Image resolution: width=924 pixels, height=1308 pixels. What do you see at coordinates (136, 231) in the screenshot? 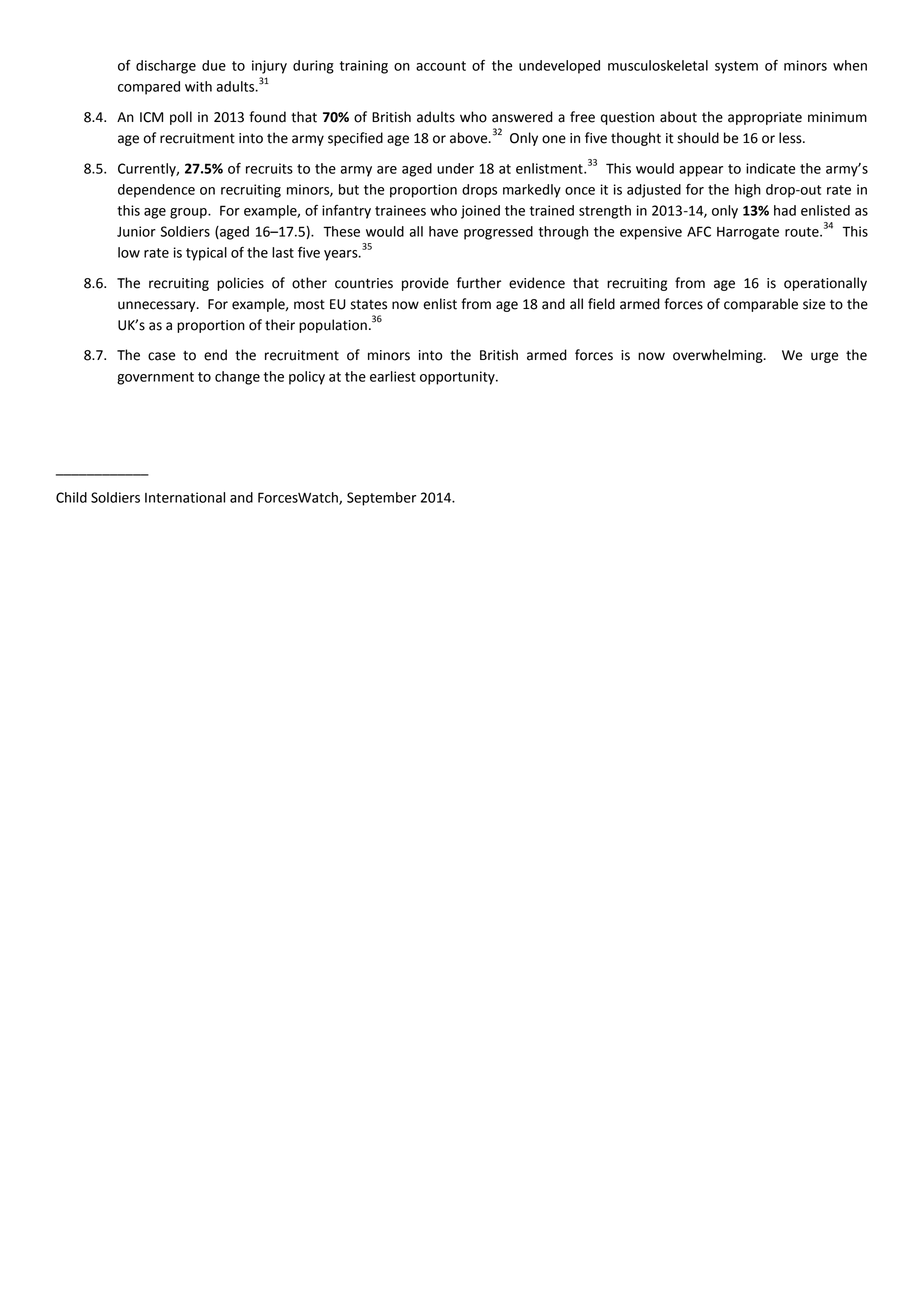
I see `Junior` at bounding box center [136, 231].
